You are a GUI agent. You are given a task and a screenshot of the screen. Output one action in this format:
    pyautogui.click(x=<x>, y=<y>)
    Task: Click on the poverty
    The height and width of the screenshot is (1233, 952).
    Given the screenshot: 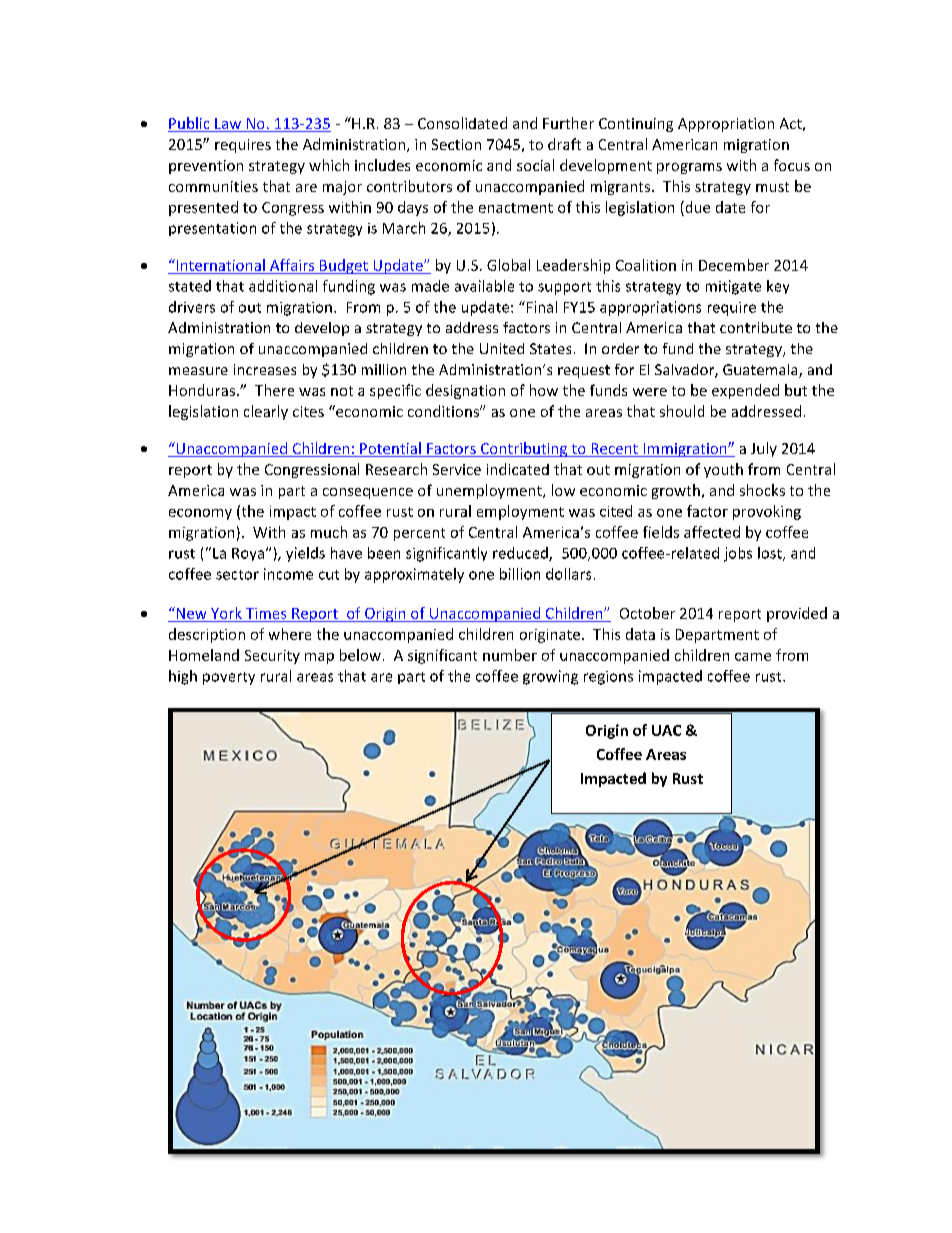 What is the action you would take?
    pyautogui.click(x=229, y=678)
